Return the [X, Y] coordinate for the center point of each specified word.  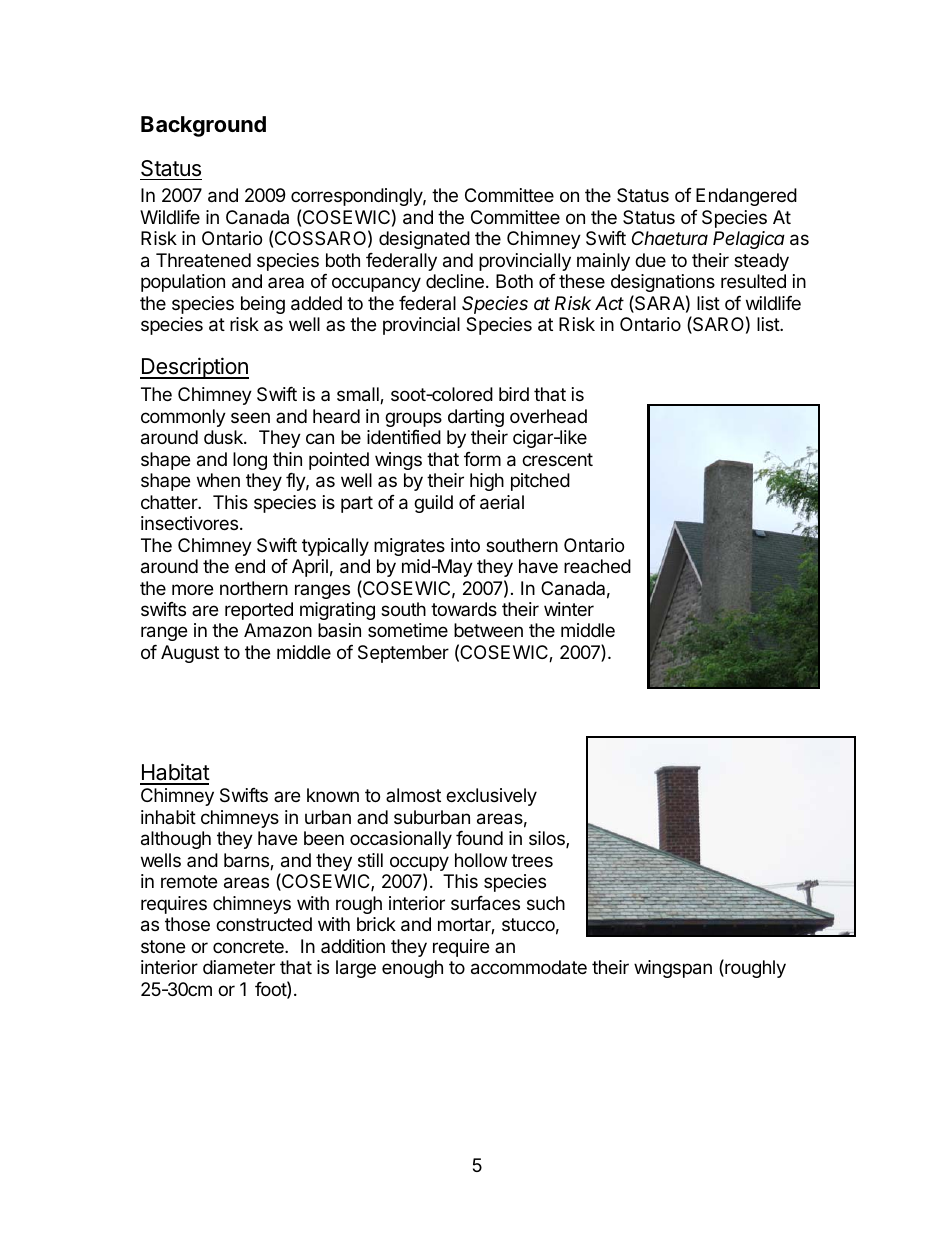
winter [569, 609]
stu [513, 924]
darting [476, 418]
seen [250, 417]
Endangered [746, 197]
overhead [548, 416]
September [403, 654]
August [190, 654]
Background [203, 126]
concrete [249, 946]
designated [424, 240]
